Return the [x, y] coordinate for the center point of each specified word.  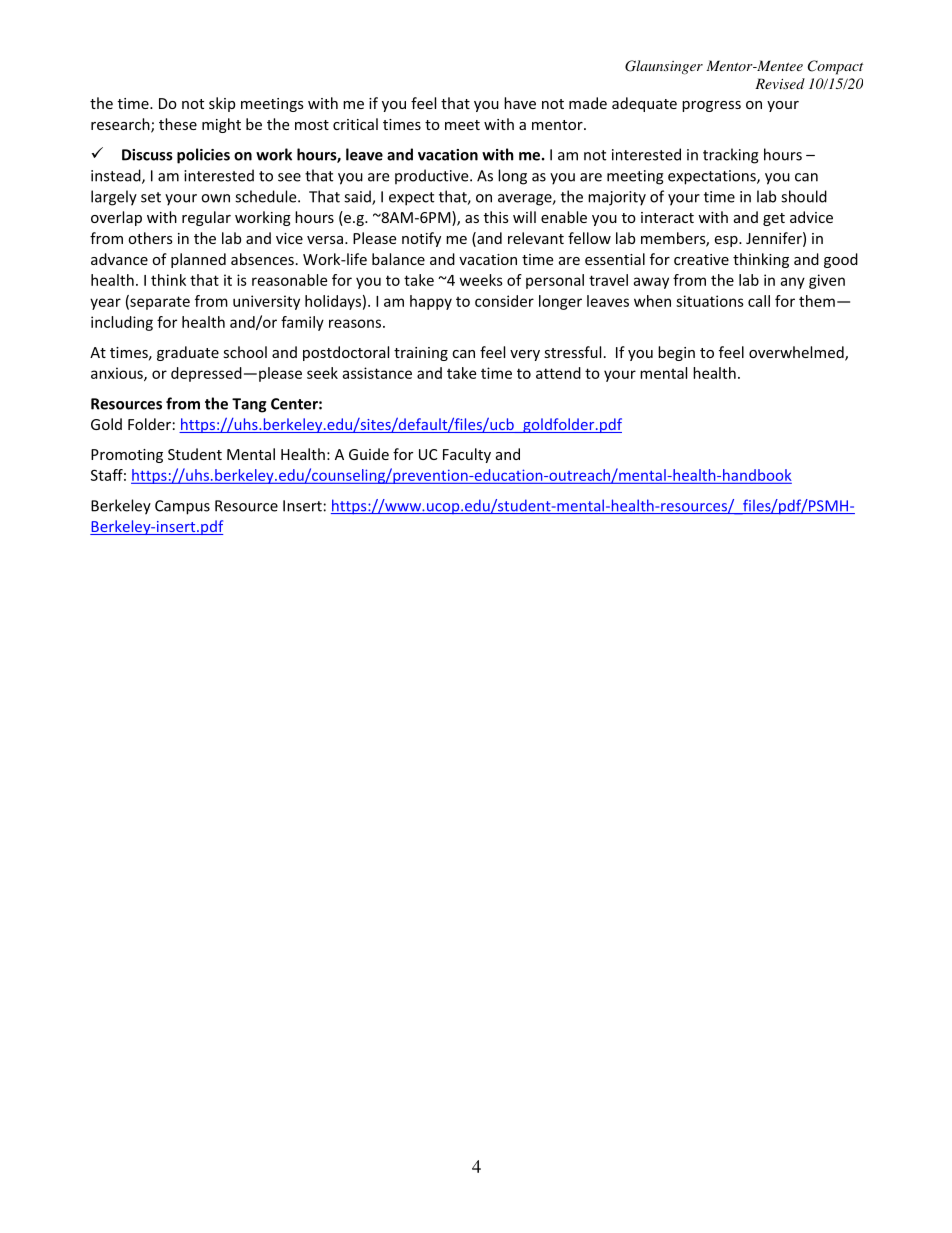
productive [433, 177]
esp [727, 241]
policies [203, 156]
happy [431, 302]
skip [222, 104]
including [122, 323]
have [520, 103]
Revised [780, 83]
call [759, 301]
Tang [249, 405]
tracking [731, 156]
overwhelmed [797, 353]
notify [421, 239]
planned [198, 260]
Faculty [467, 455]
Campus [182, 507]
